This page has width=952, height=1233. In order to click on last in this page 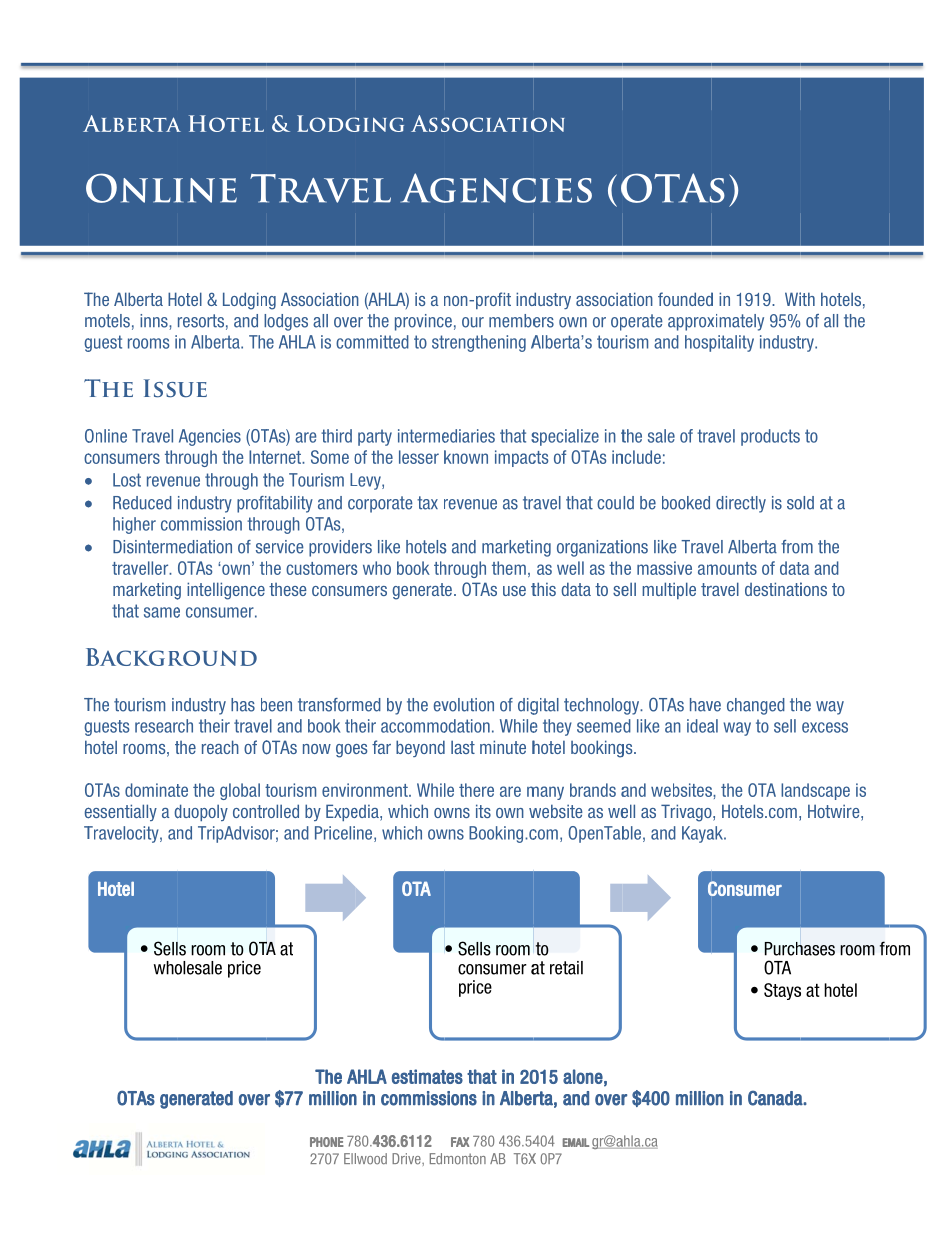, I will do `click(463, 747)`.
